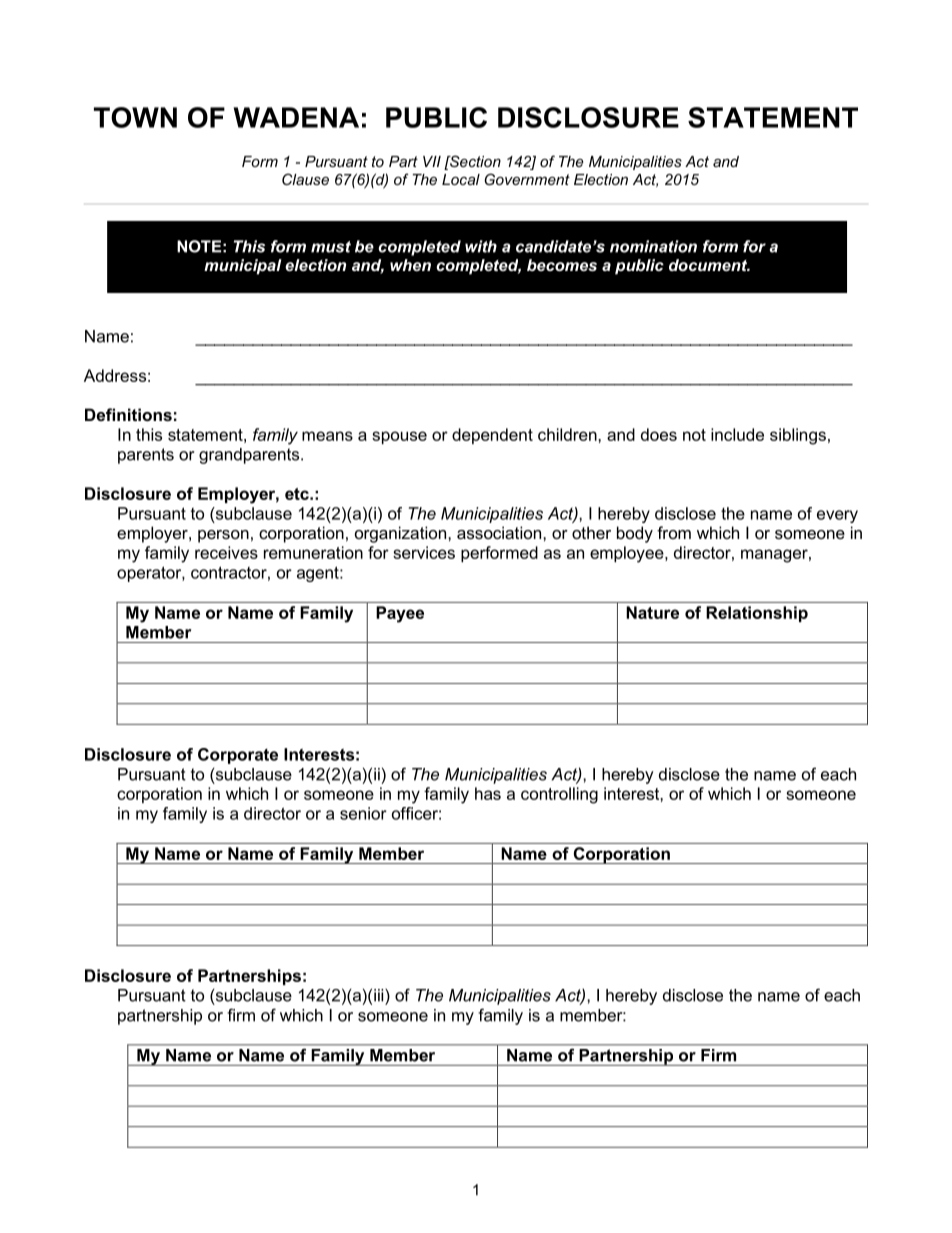 This screenshot has width=952, height=1233. Describe the element at coordinates (432, 161) in the screenshot. I see `VII` at that location.
